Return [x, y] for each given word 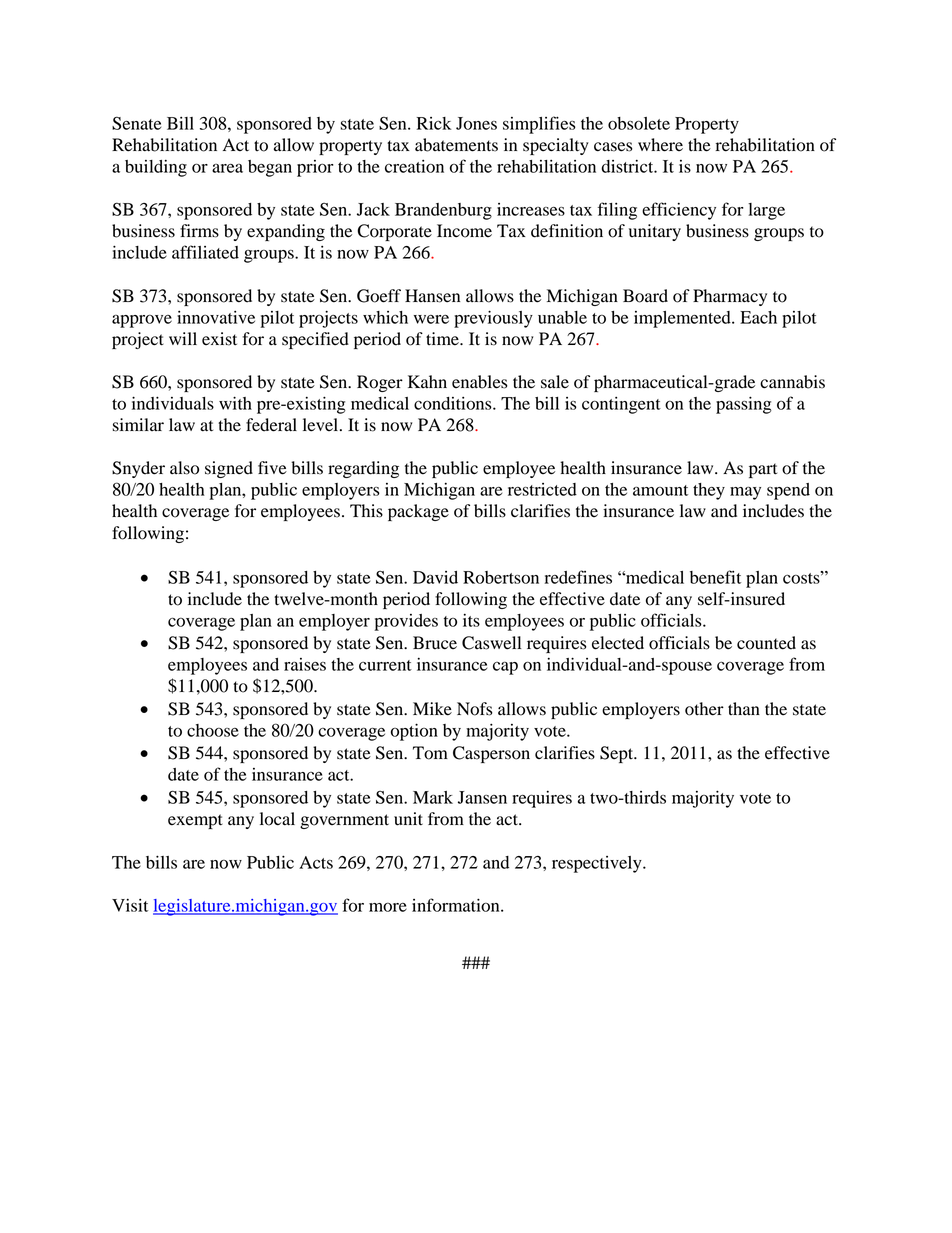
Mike [432, 709]
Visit [130, 905]
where [660, 145]
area [227, 168]
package [418, 512]
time [443, 339]
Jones [476, 123]
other [704, 709]
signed [229, 469]
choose [213, 730]
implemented [683, 319]
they [709, 491]
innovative [216, 317]
